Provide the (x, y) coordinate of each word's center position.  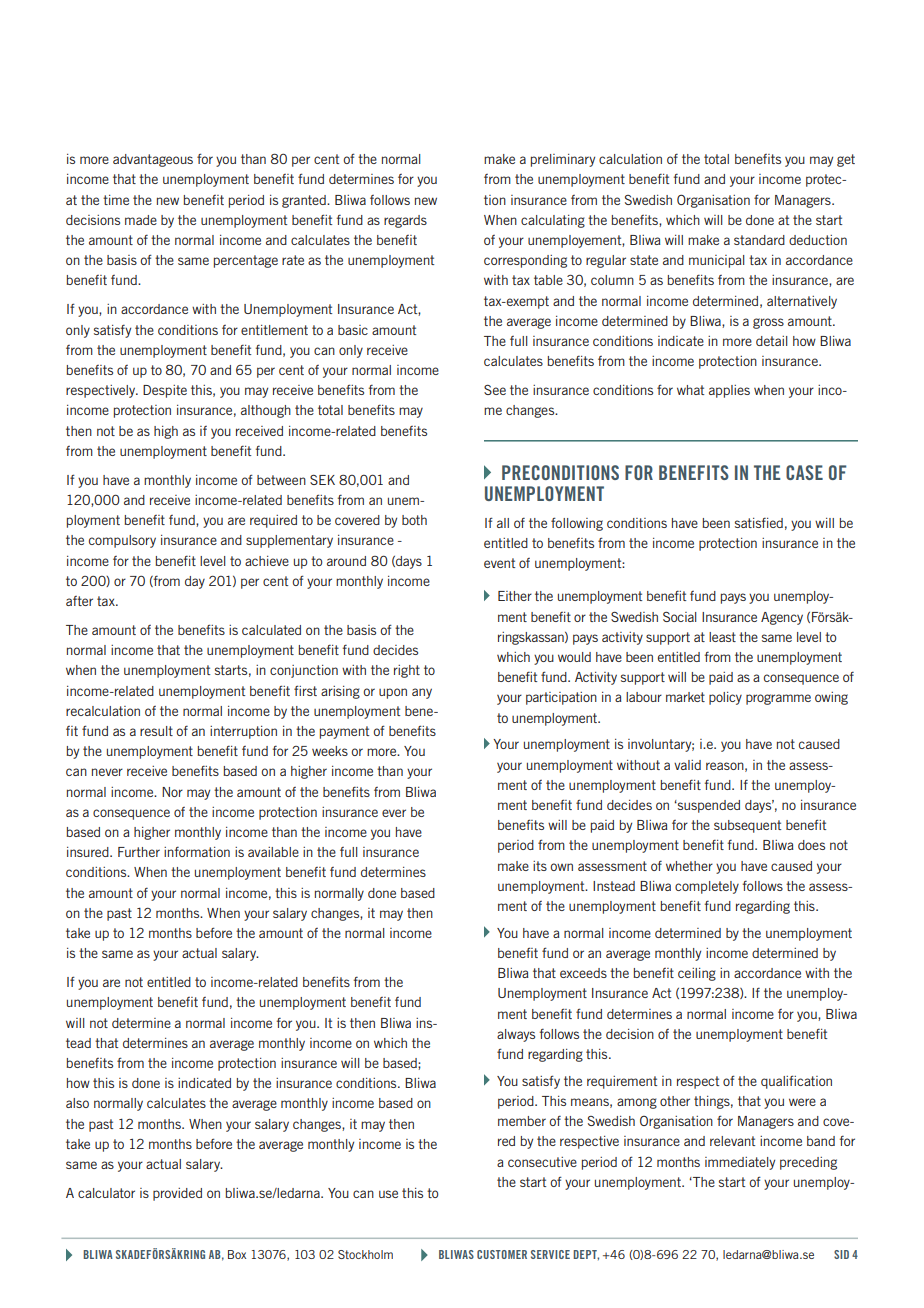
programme (778, 699)
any (422, 693)
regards (405, 221)
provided (177, 1194)
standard (759, 240)
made (141, 220)
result (156, 731)
